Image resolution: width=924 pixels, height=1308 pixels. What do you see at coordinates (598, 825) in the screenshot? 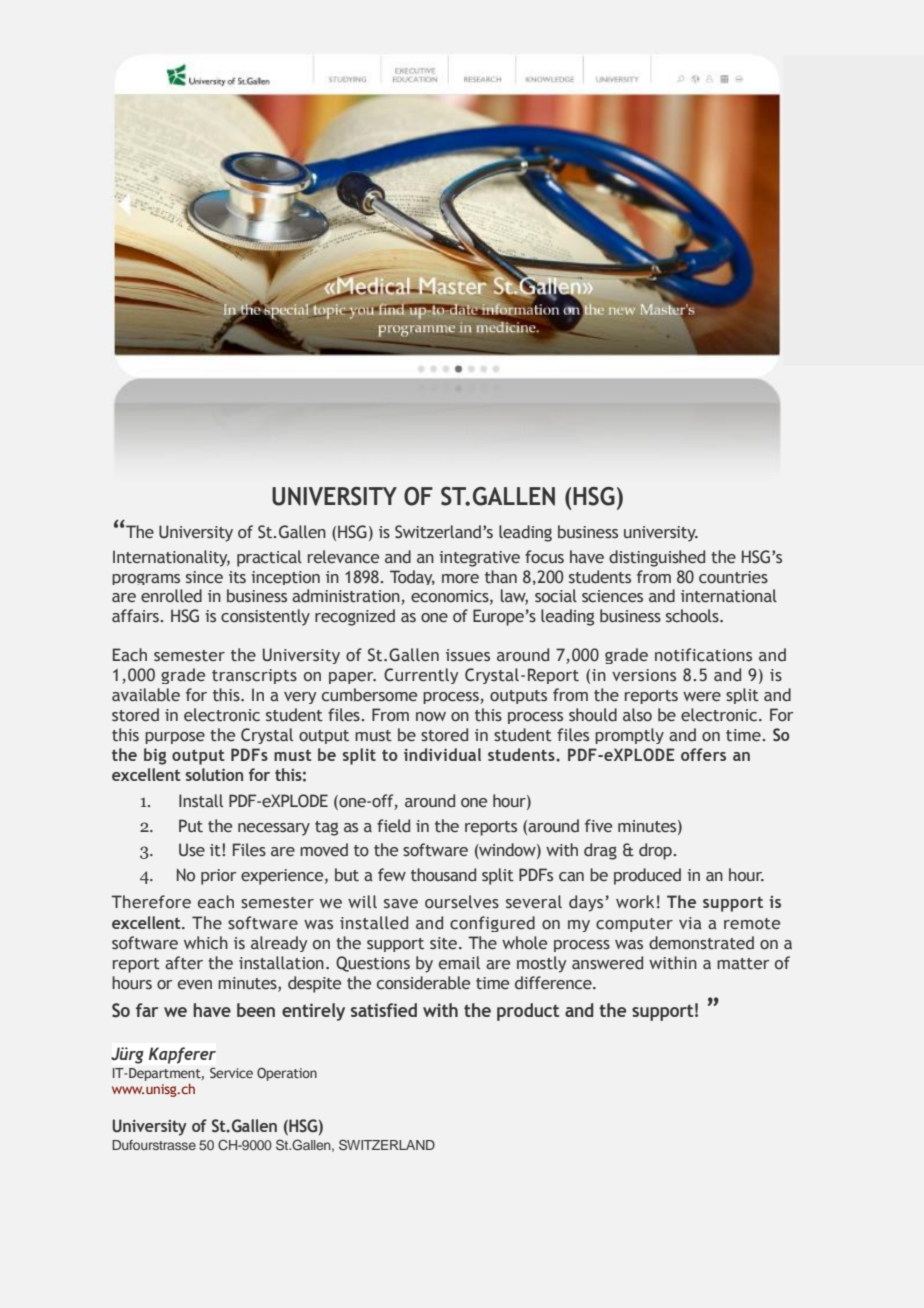
I see `five` at bounding box center [598, 825].
